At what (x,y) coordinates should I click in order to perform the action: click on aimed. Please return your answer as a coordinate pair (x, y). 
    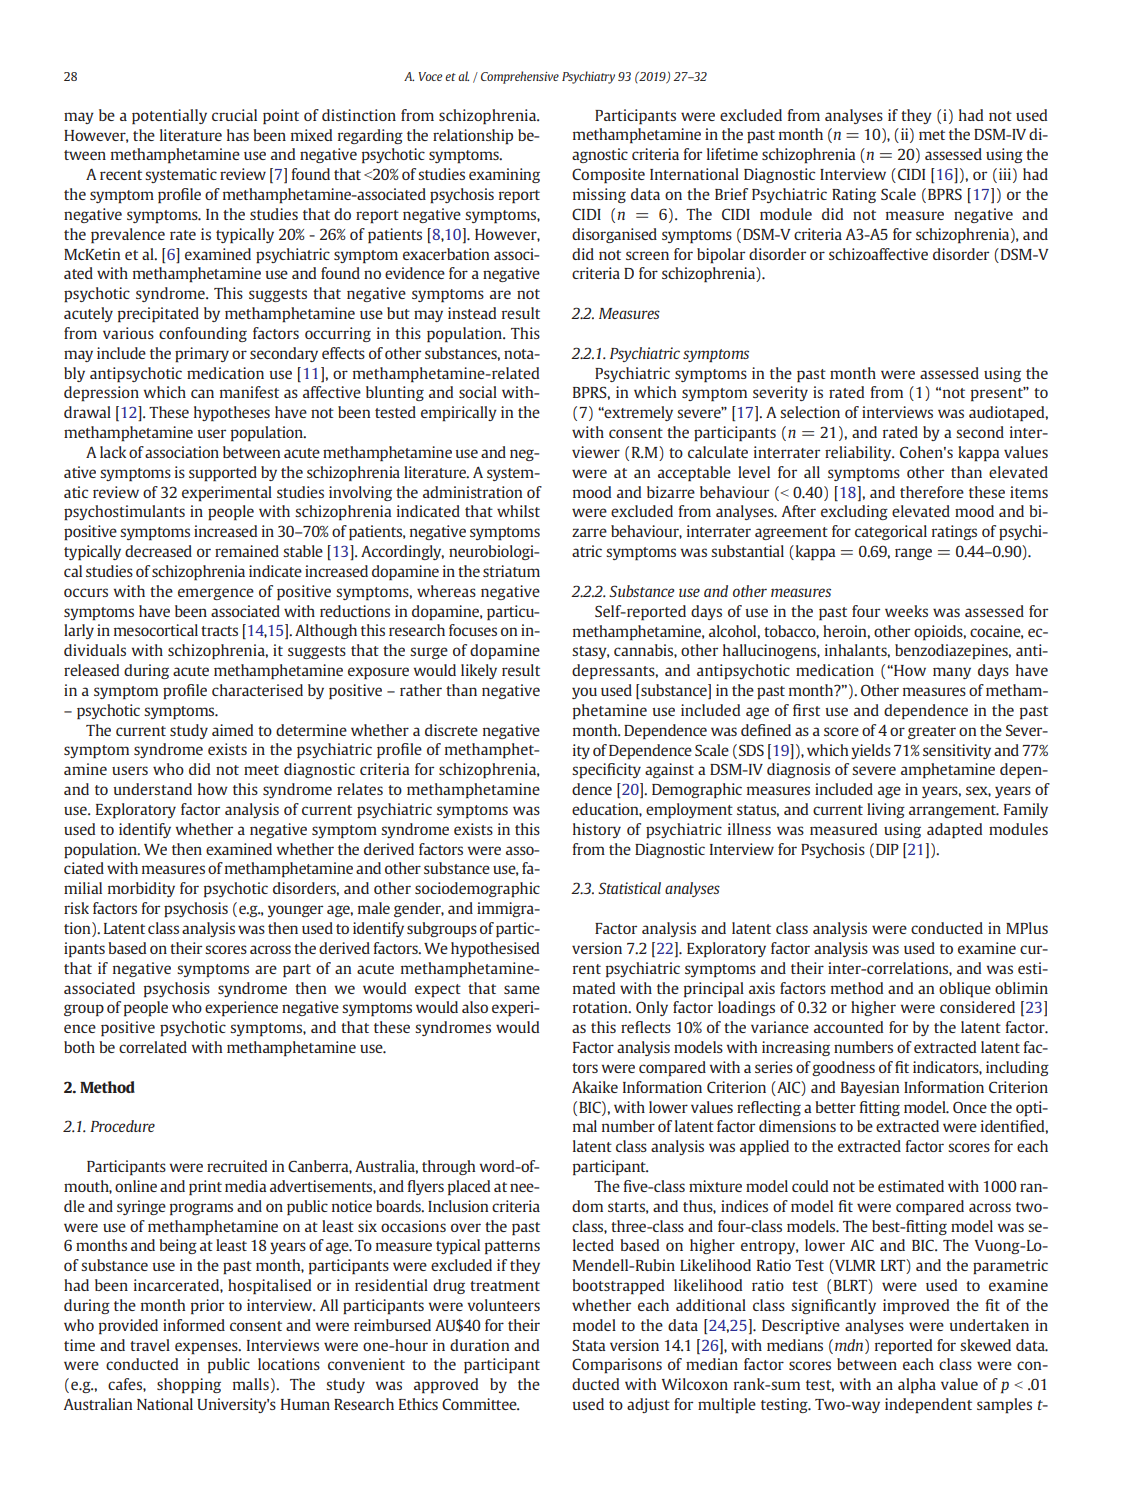
    Looking at the image, I should click on (232, 730).
